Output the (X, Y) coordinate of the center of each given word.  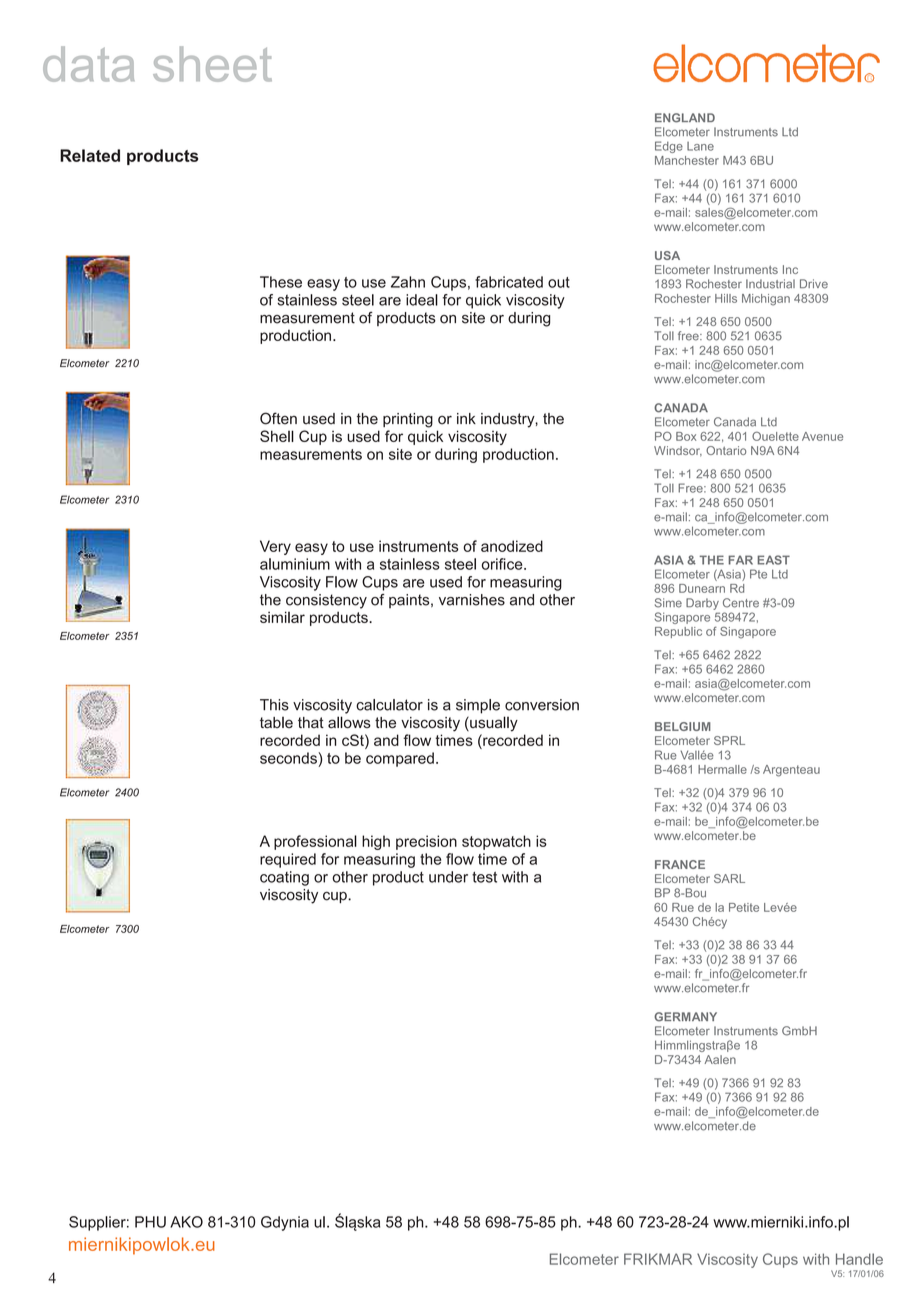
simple (478, 706)
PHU (150, 1222)
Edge (669, 147)
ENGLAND (685, 118)
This (274, 705)
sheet (212, 64)
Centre (741, 603)
